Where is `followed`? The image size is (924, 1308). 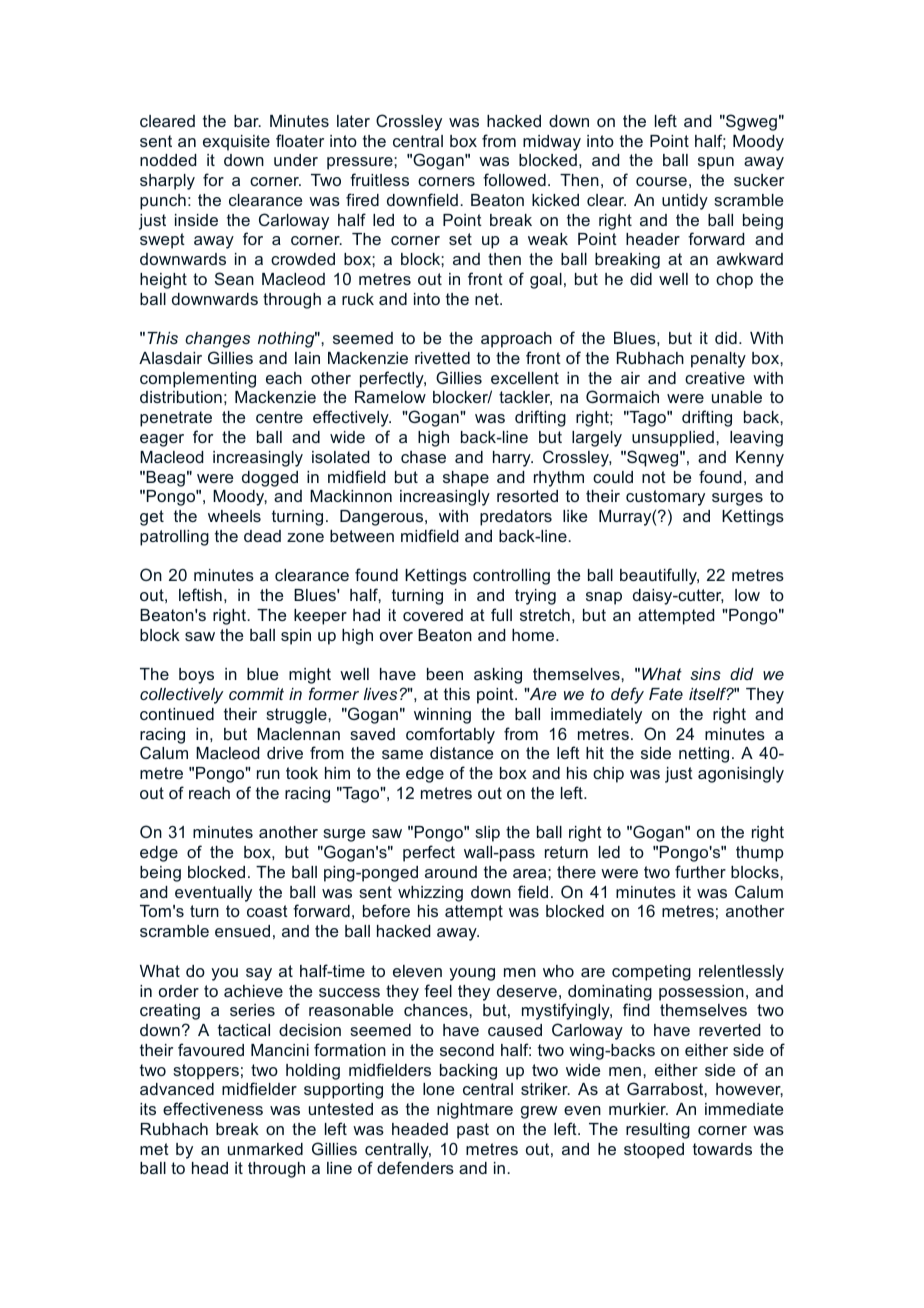 followed is located at coordinates (514, 179).
